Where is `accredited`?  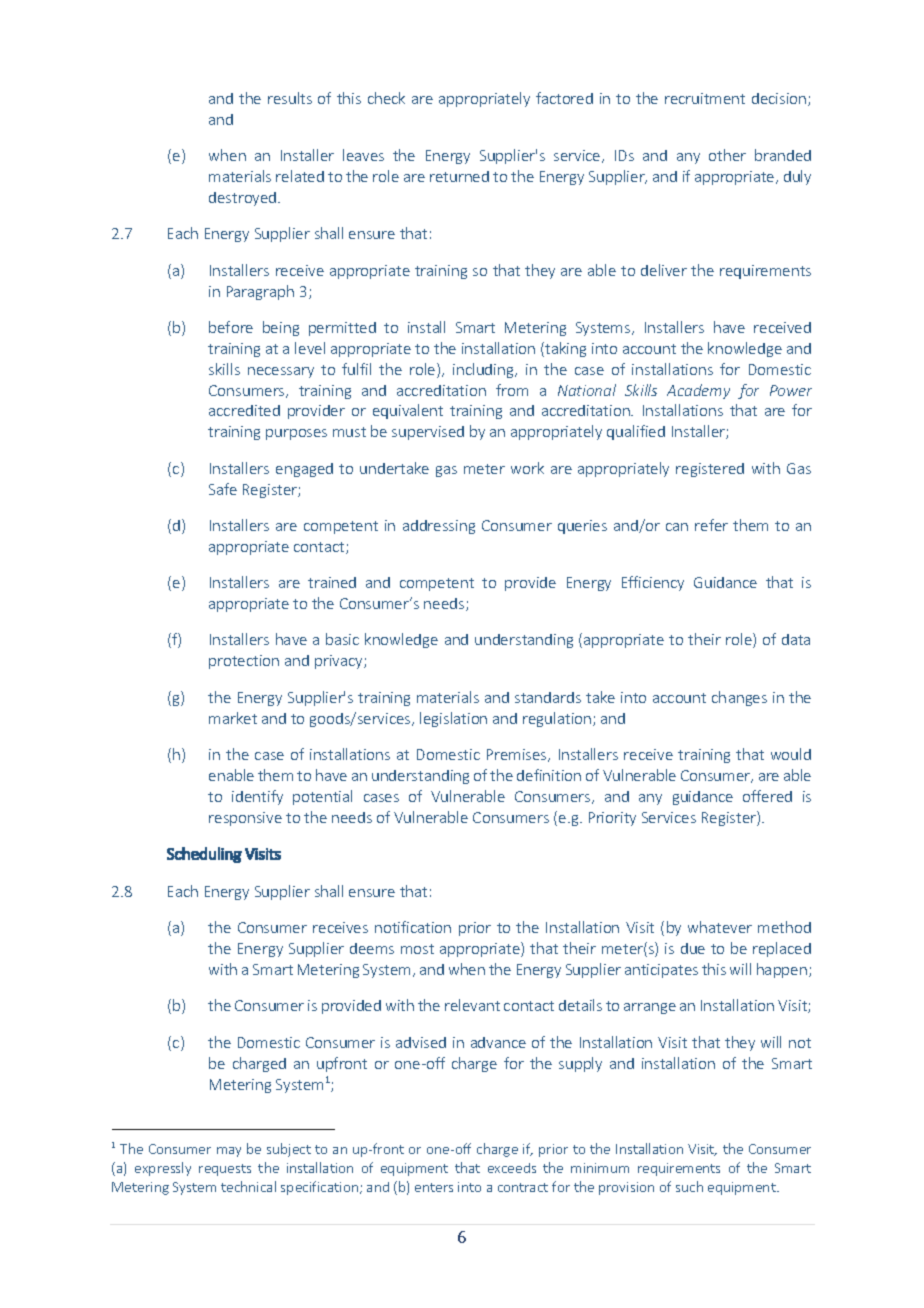 accredited is located at coordinates (244, 410).
